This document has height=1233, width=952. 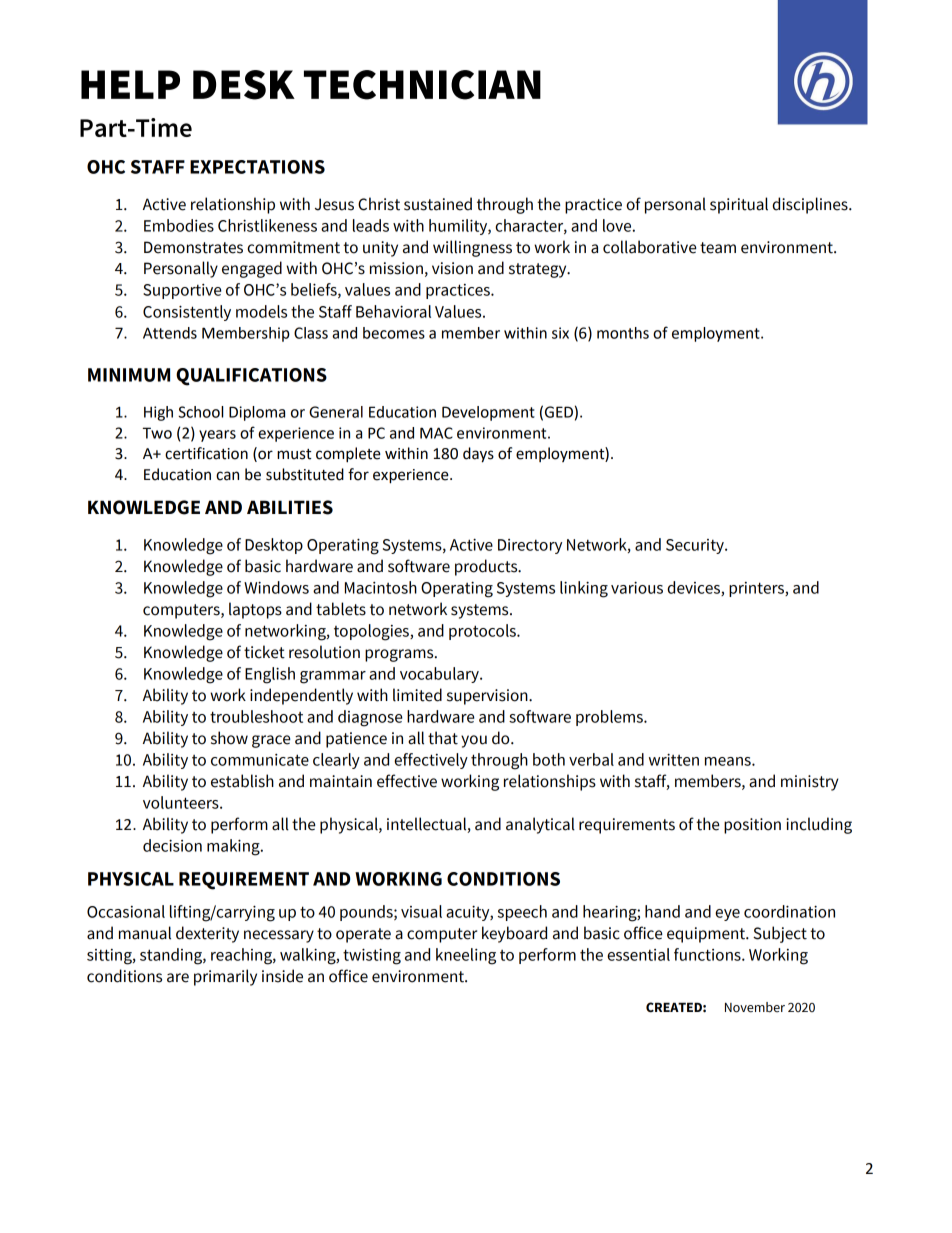 I want to click on HELP, so click(x=130, y=84).
